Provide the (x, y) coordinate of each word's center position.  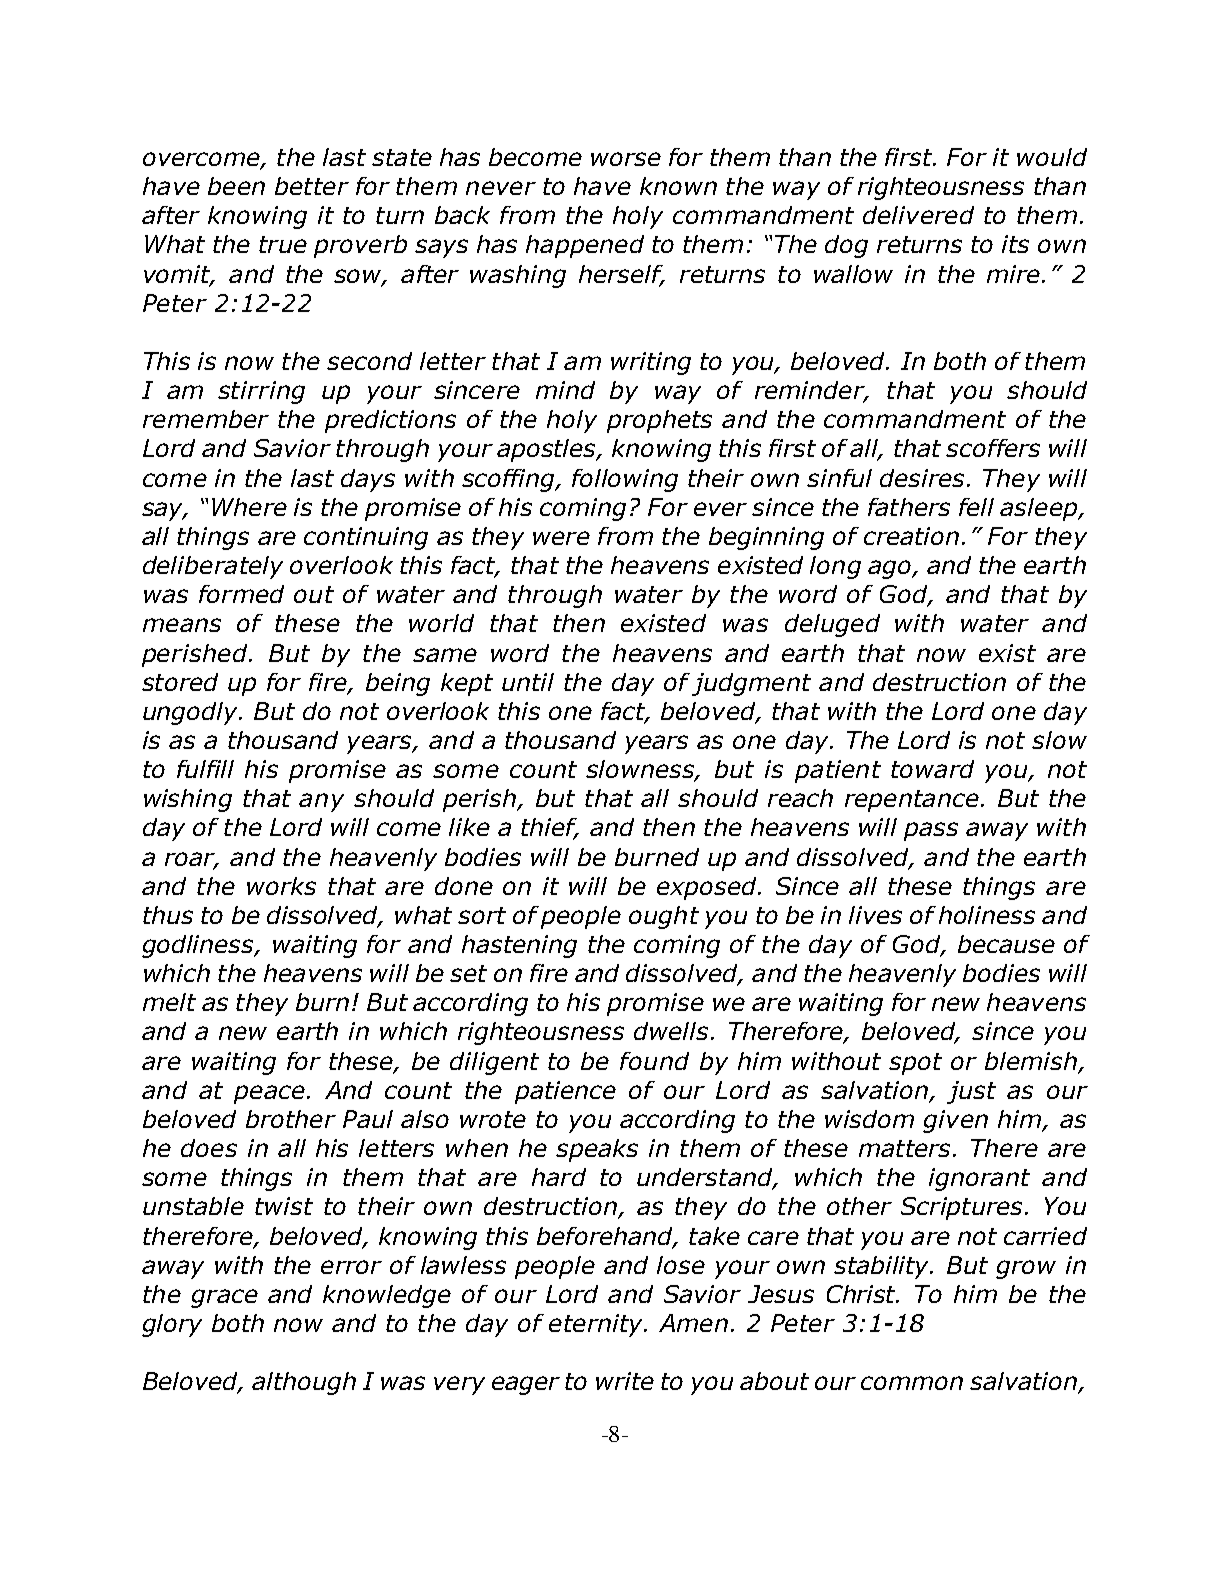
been (236, 186)
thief (550, 828)
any (321, 802)
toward (932, 769)
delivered (918, 215)
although (304, 1383)
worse (626, 159)
